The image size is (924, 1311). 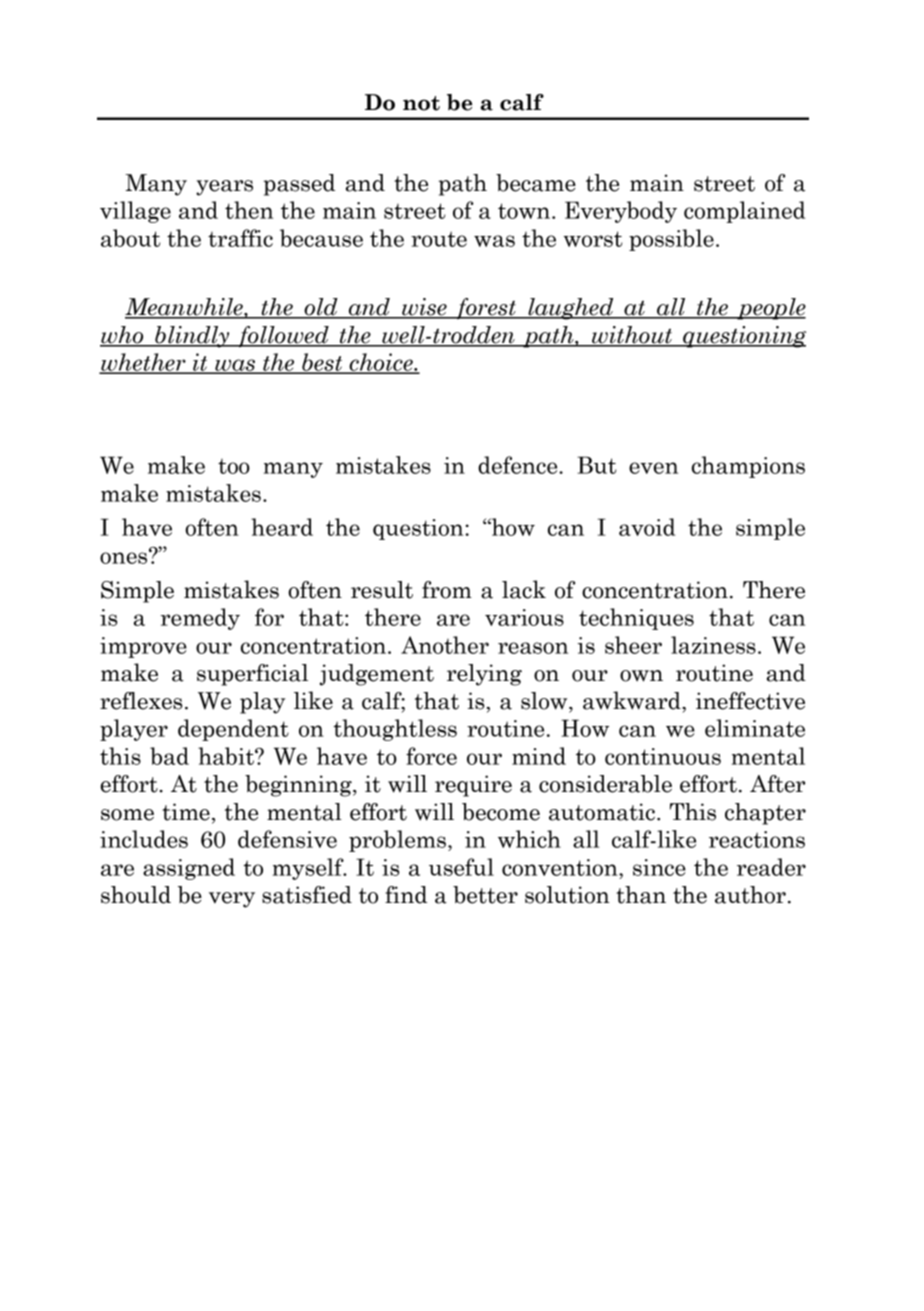 I want to click on too, so click(x=234, y=466).
